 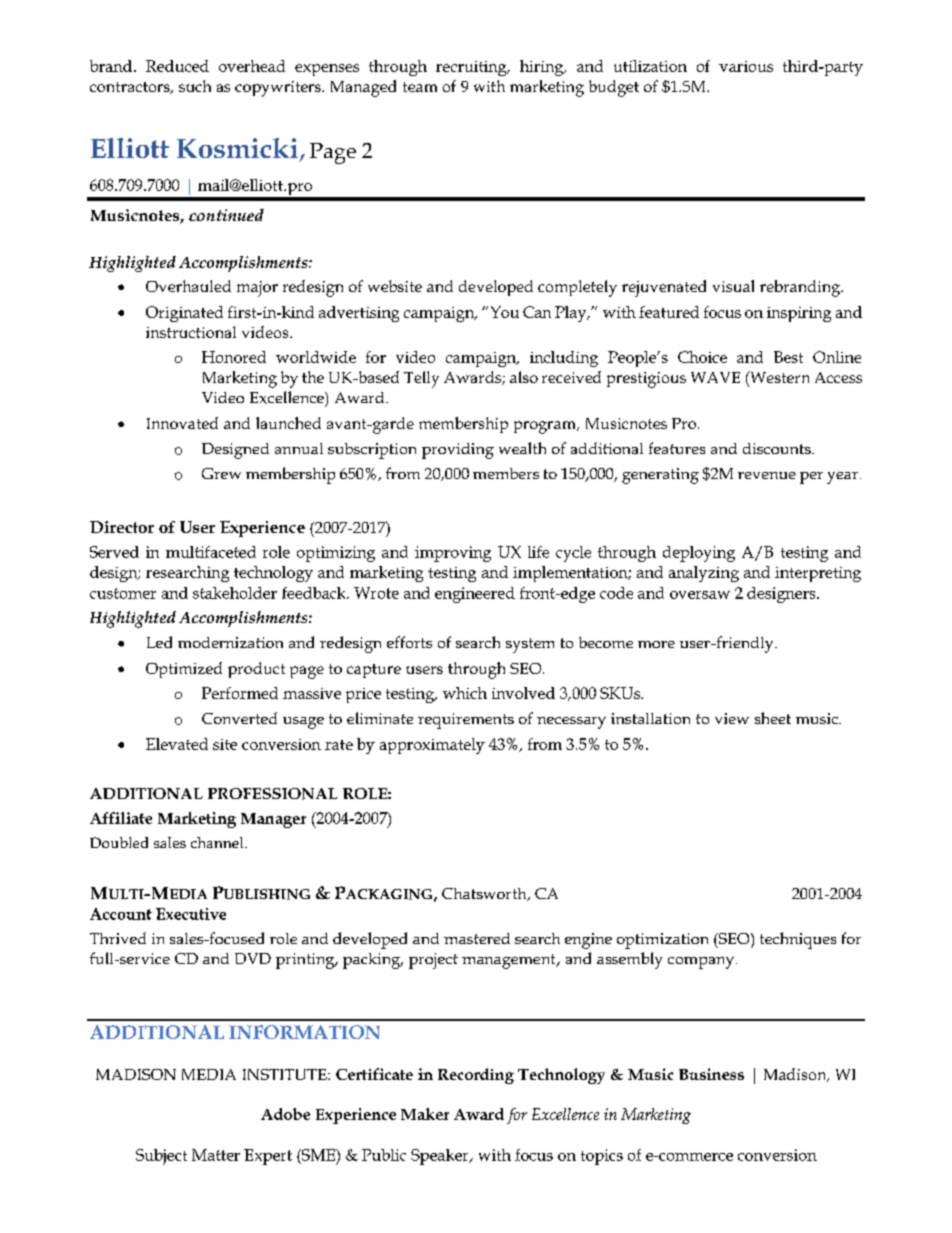 What do you see at coordinates (788, 357) in the page?
I see `Best` at bounding box center [788, 357].
